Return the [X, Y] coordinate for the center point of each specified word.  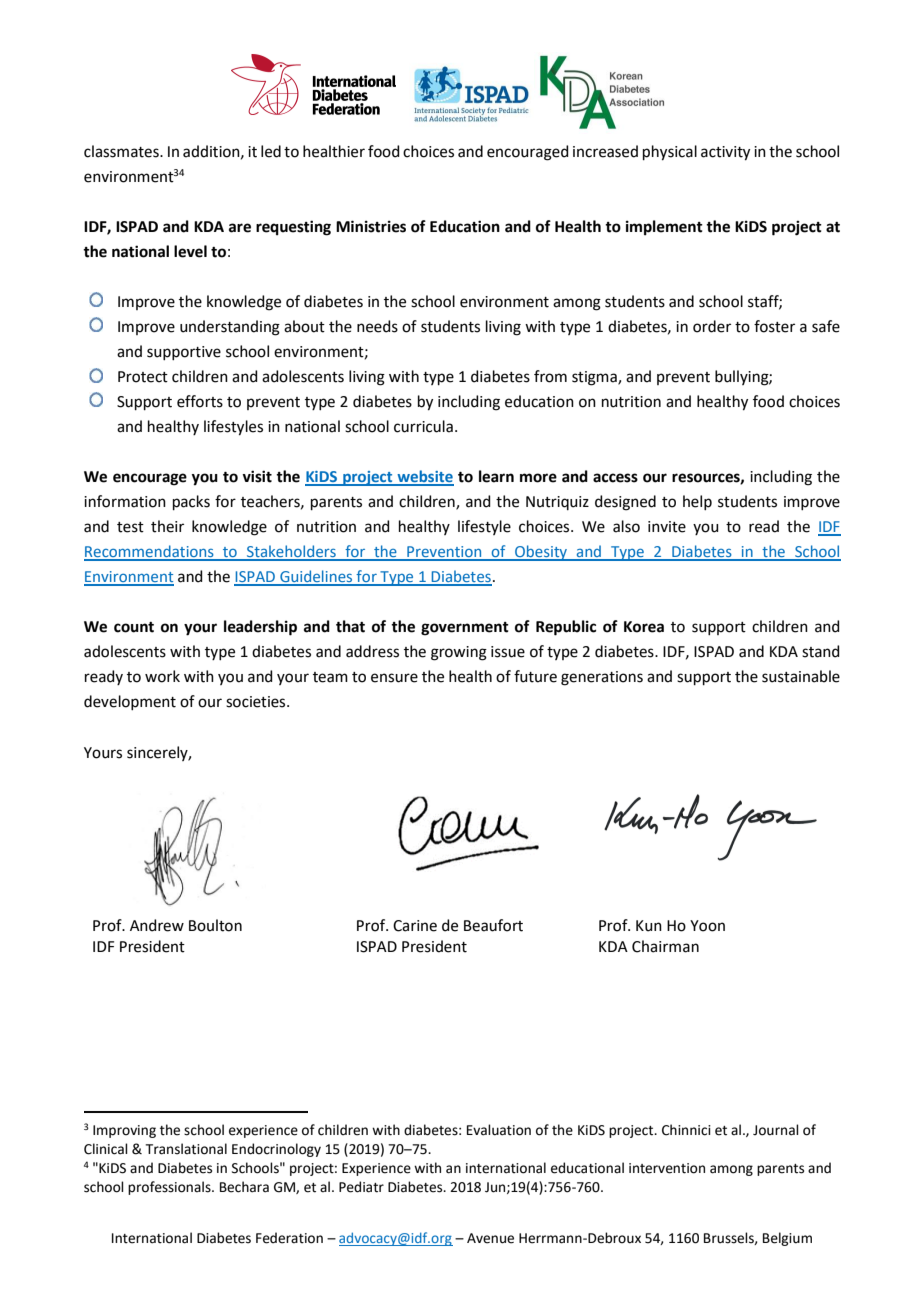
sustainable [801, 676]
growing [459, 653]
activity [725, 153]
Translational [186, 1149]
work [162, 676]
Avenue [490, 1238]
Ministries [371, 226]
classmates [122, 151]
